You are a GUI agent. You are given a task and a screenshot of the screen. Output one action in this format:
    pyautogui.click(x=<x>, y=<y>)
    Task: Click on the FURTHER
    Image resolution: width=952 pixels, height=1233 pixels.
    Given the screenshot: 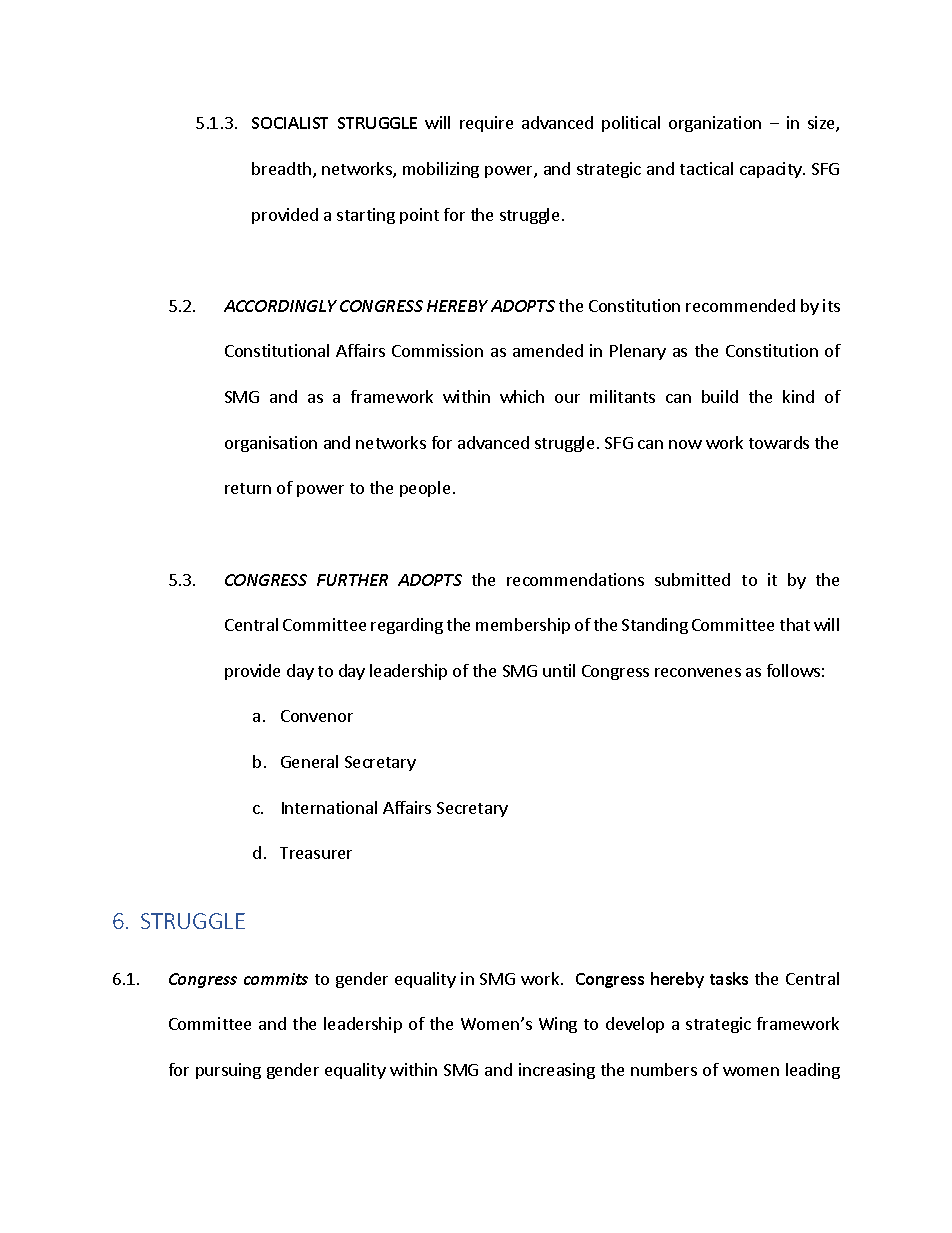 What is the action you would take?
    pyautogui.click(x=352, y=580)
